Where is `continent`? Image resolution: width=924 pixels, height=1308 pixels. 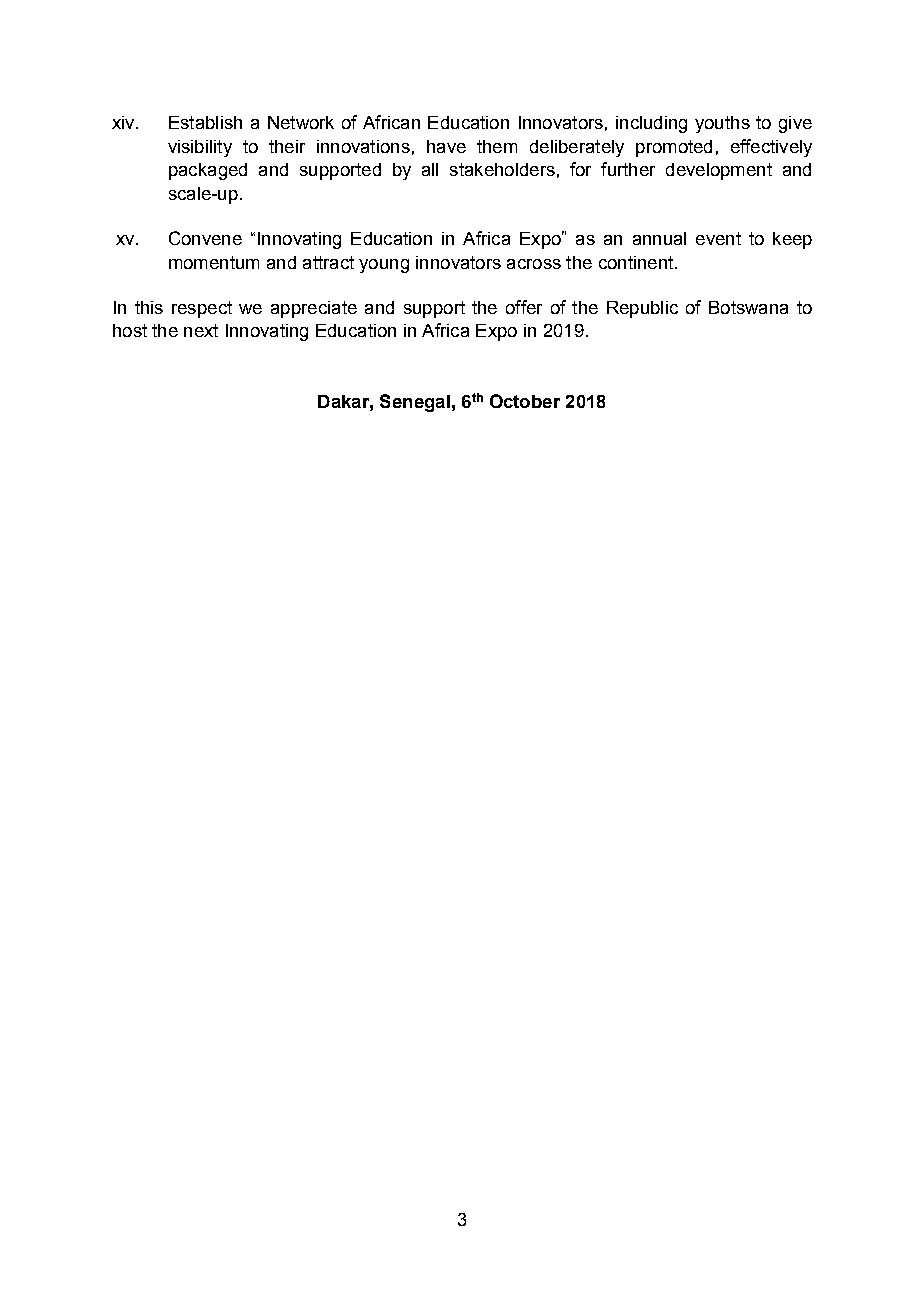 continent is located at coordinates (636, 262).
